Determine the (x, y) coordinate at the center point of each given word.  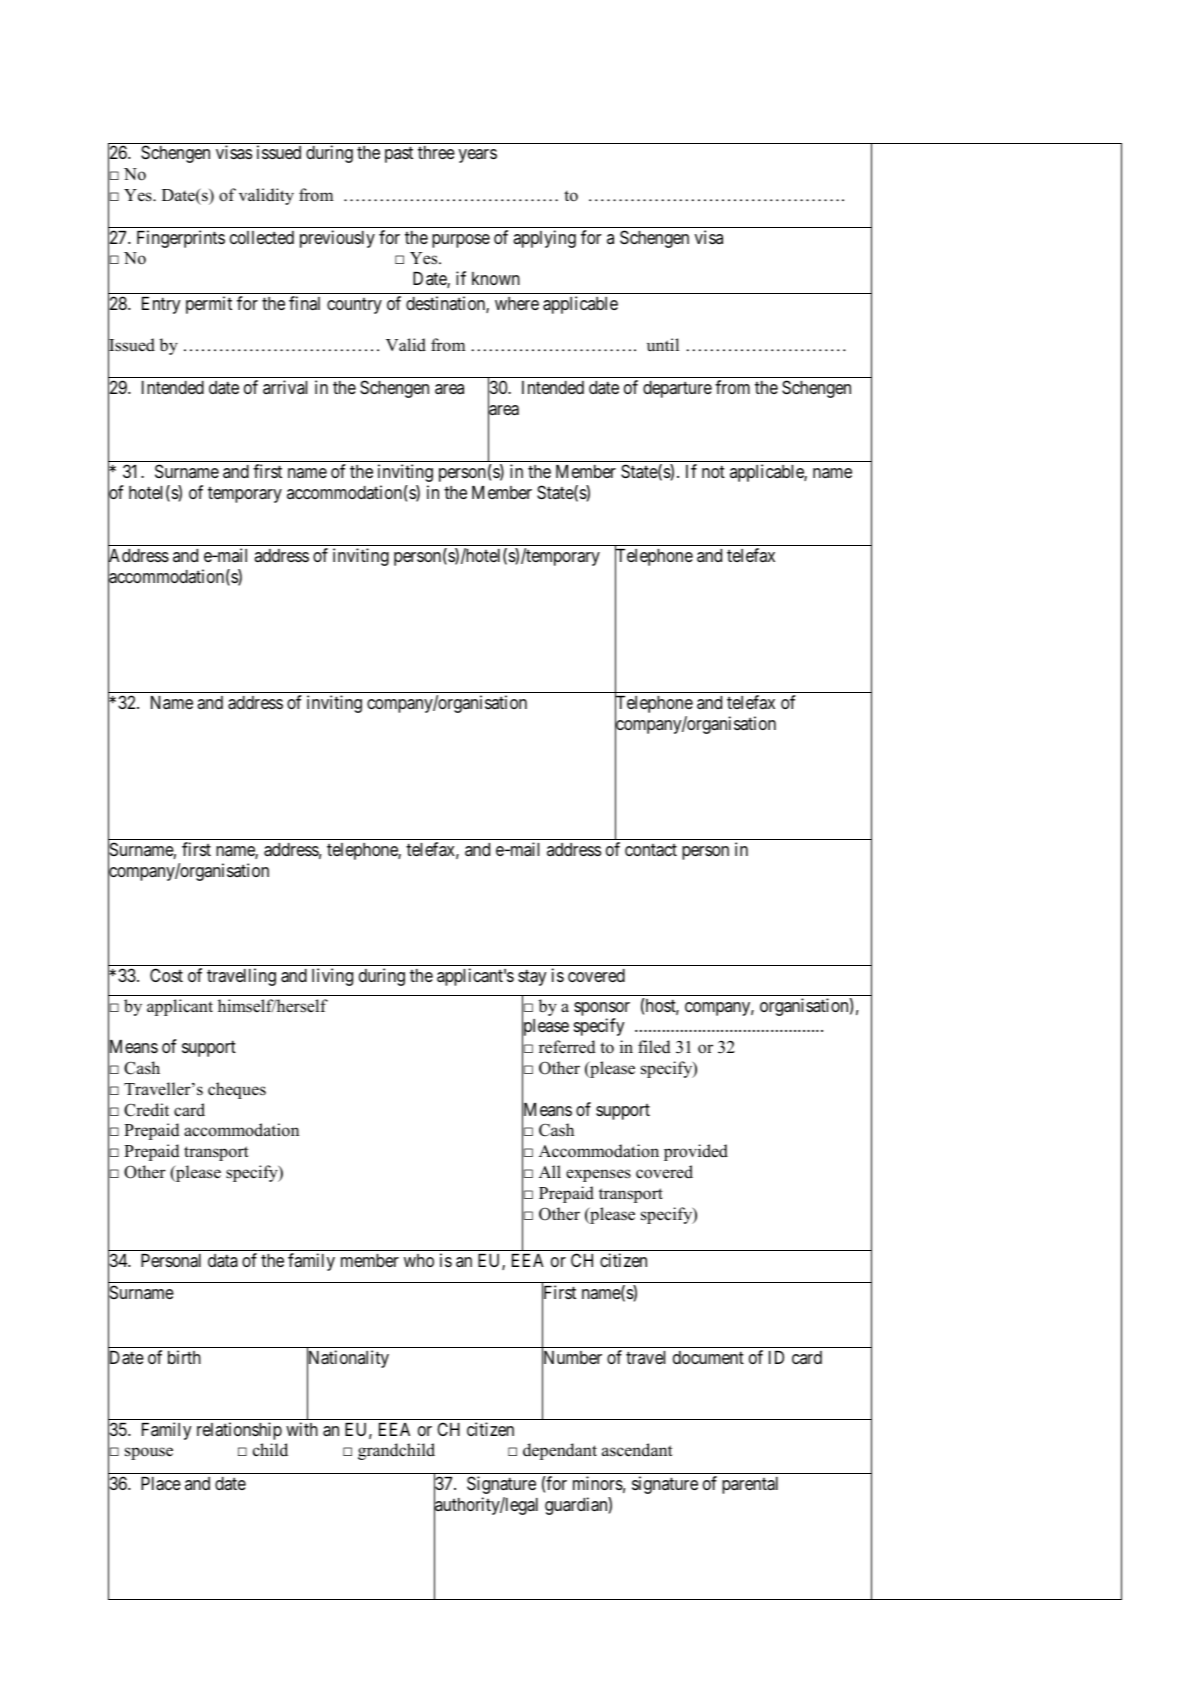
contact (651, 850)
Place (161, 1484)
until (663, 344)
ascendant (637, 1450)
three (436, 152)
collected (262, 237)
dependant (560, 1451)
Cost (166, 975)
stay (532, 977)
